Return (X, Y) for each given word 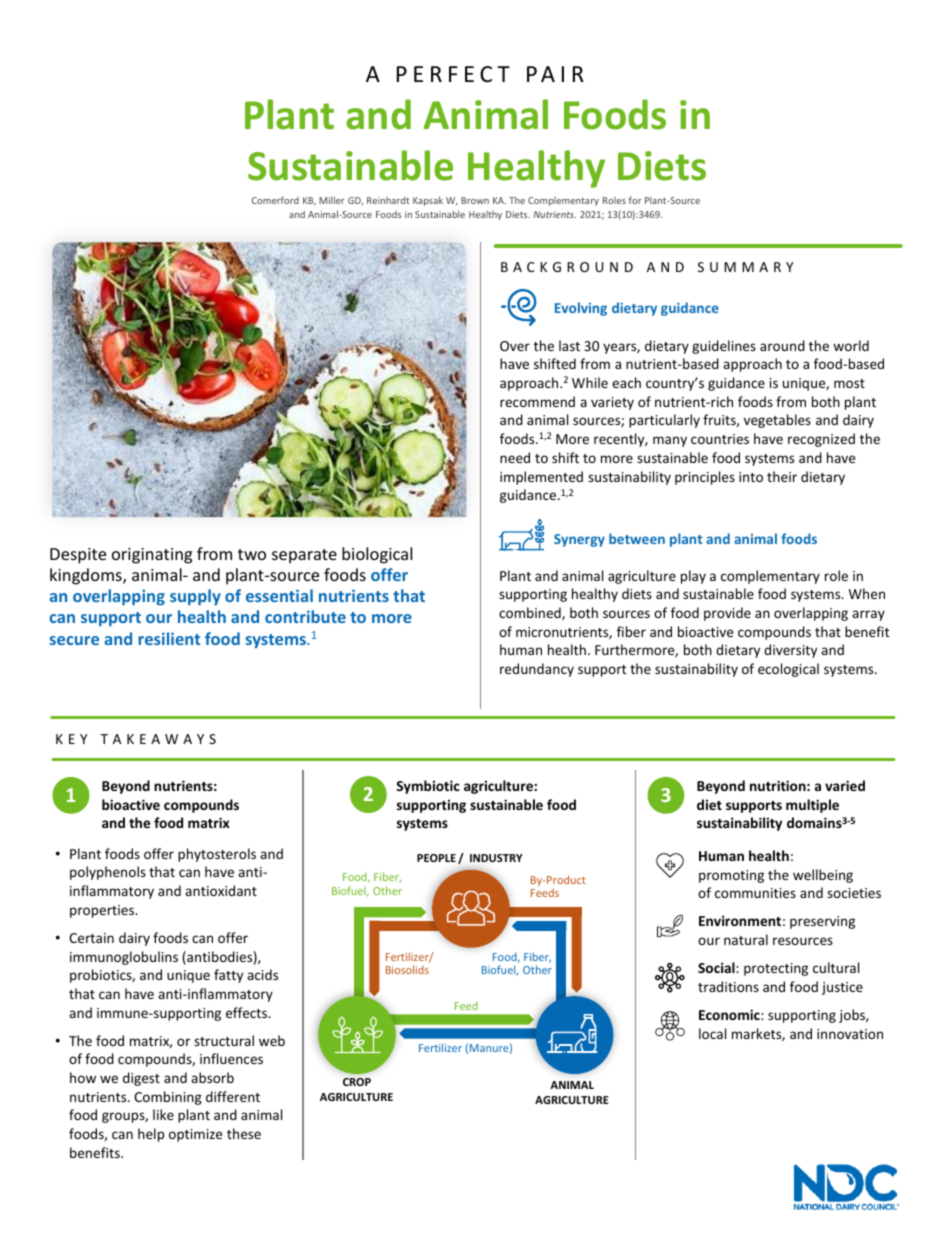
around (782, 345)
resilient (169, 638)
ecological (788, 670)
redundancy (537, 670)
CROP (357, 1082)
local (712, 1033)
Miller (332, 200)
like (163, 1114)
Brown (475, 200)
